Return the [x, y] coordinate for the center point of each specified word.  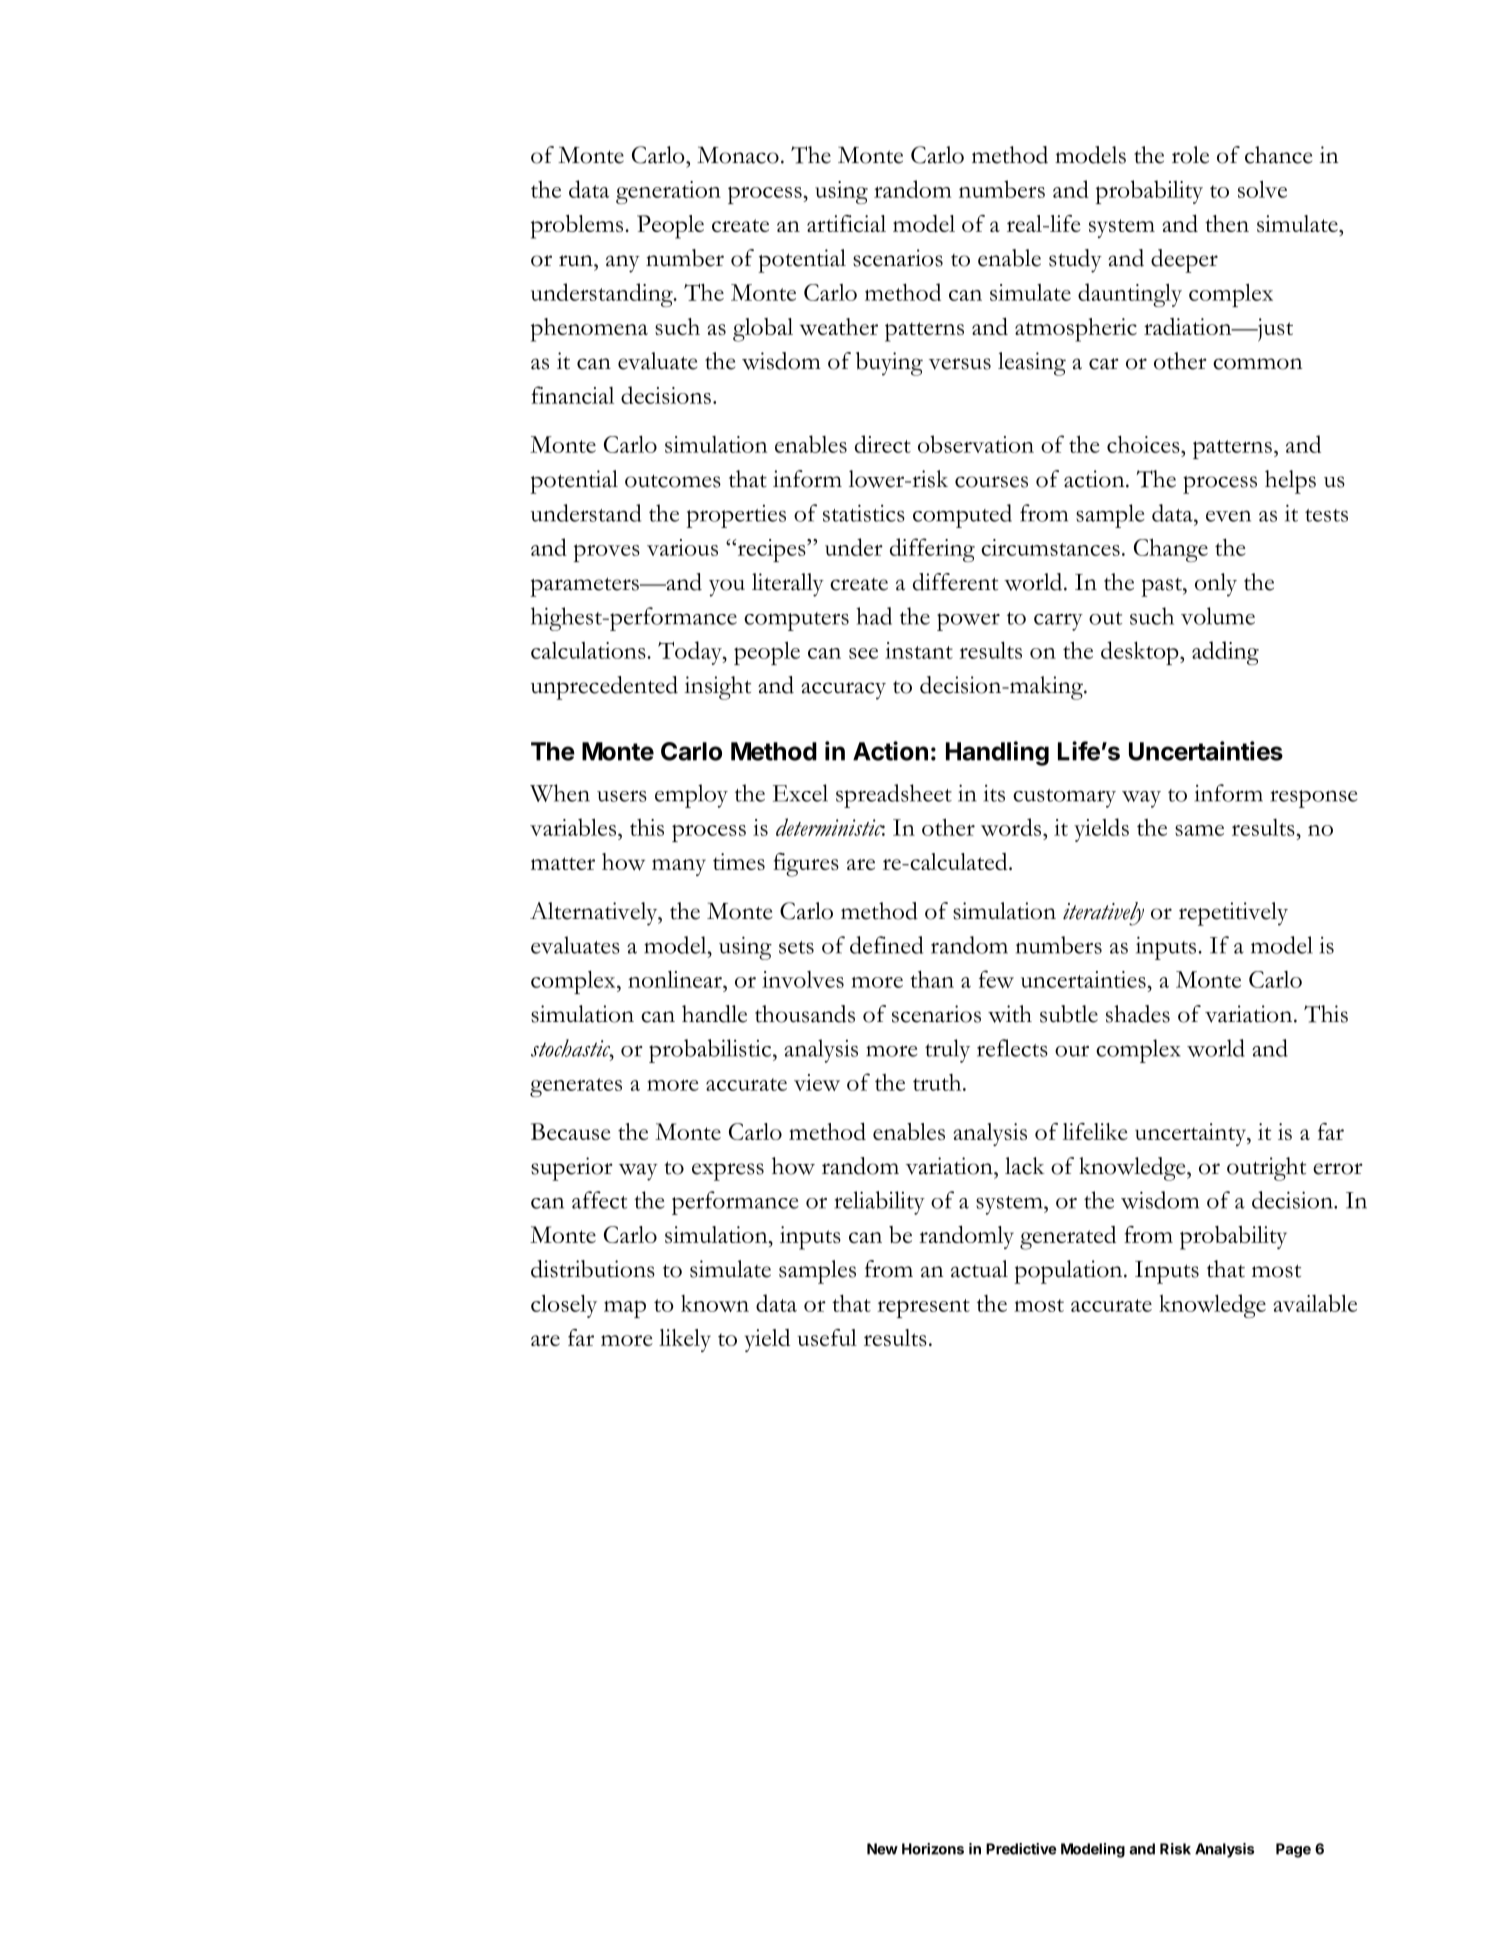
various [682, 547]
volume [1218, 616]
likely [685, 1340]
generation [668, 192]
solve [1262, 189]
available [1315, 1303]
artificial [846, 223]
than [932, 979]
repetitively [1233, 914]
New [882, 1849]
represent [923, 1308]
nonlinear [676, 979]
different [955, 582]
